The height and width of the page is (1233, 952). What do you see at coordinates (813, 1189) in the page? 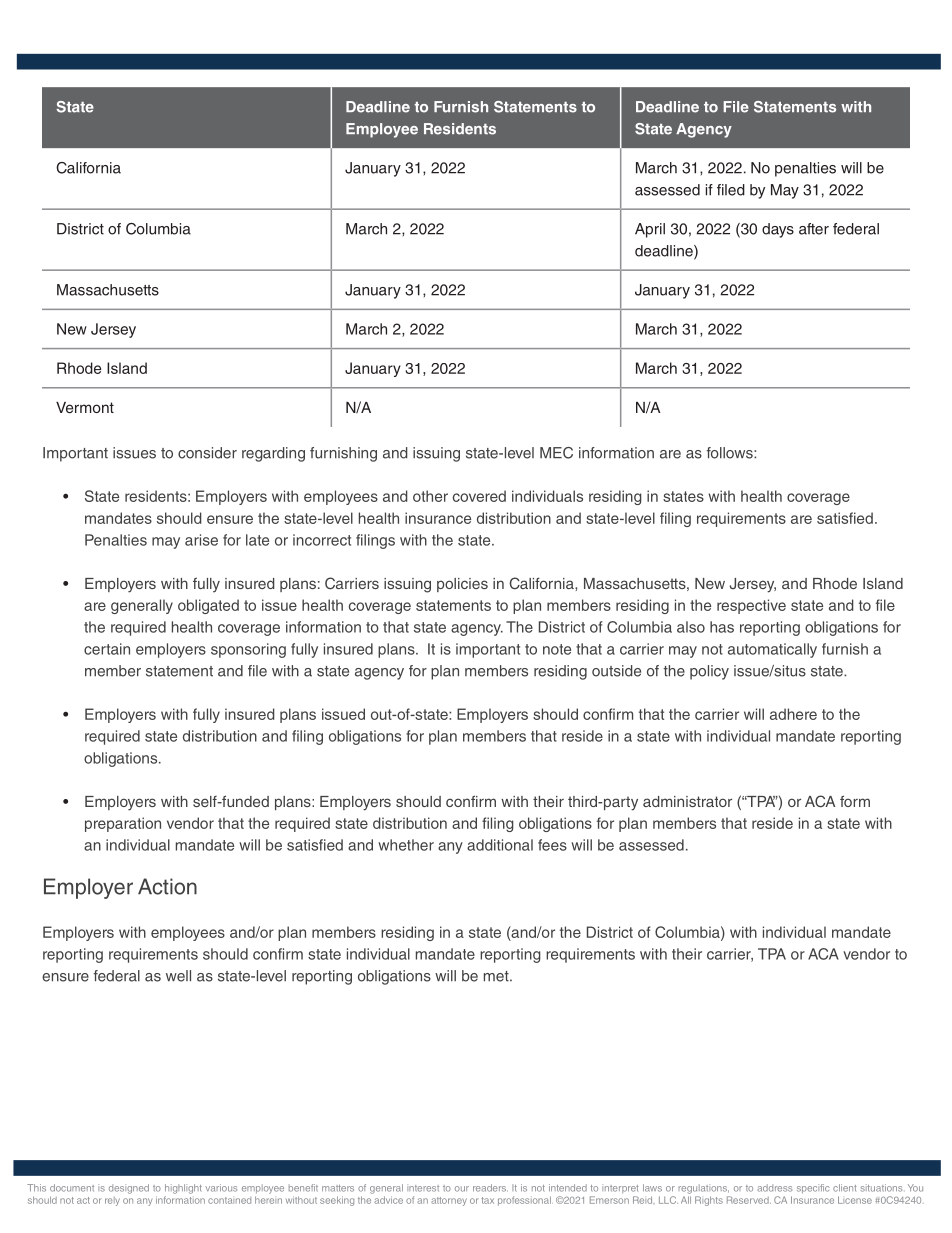
I see `specific` at bounding box center [813, 1189].
